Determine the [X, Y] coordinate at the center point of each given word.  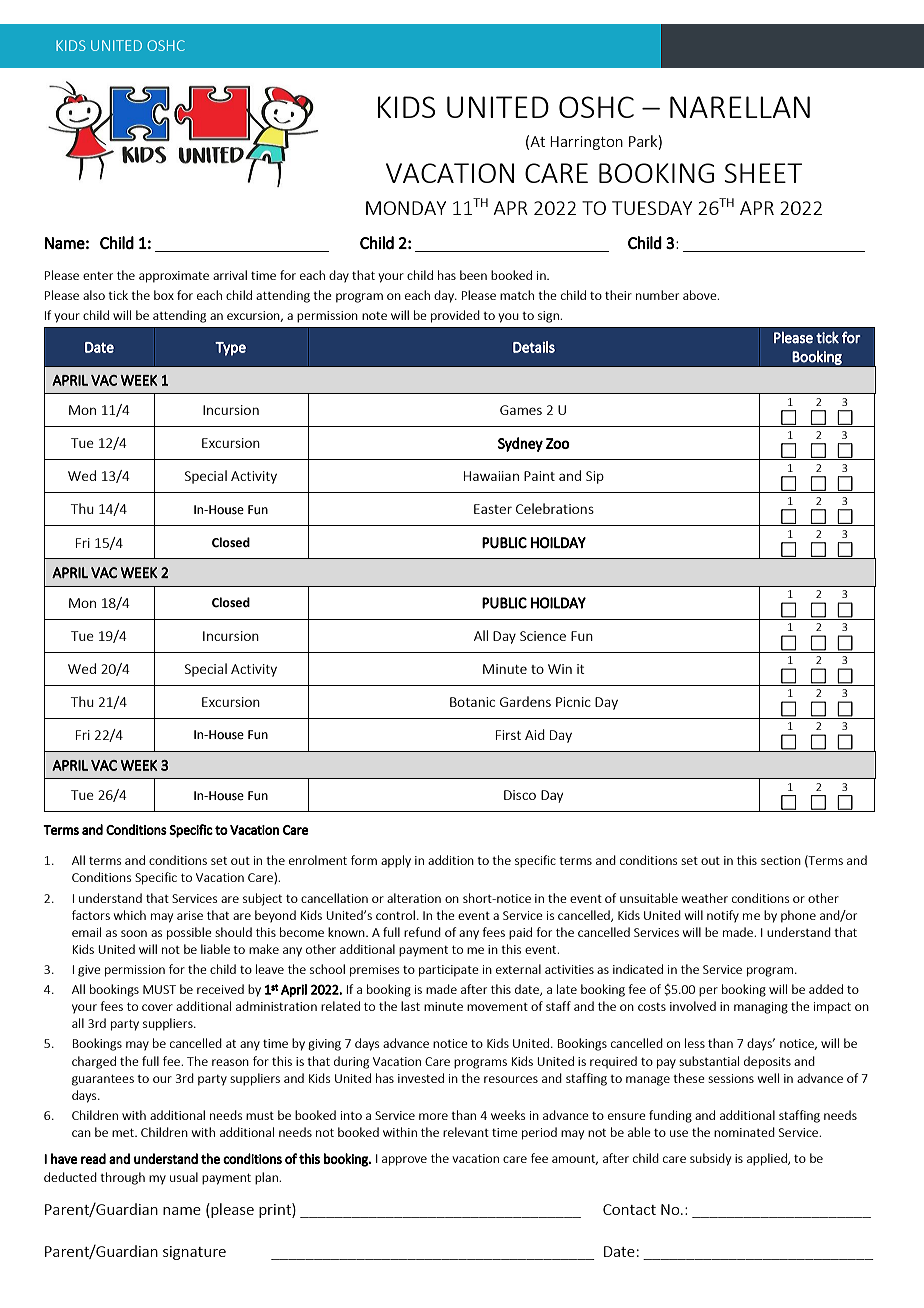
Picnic [573, 702]
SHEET [763, 173]
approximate [174, 277]
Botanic [472, 702]
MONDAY [406, 208]
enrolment [318, 860]
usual [184, 1177]
